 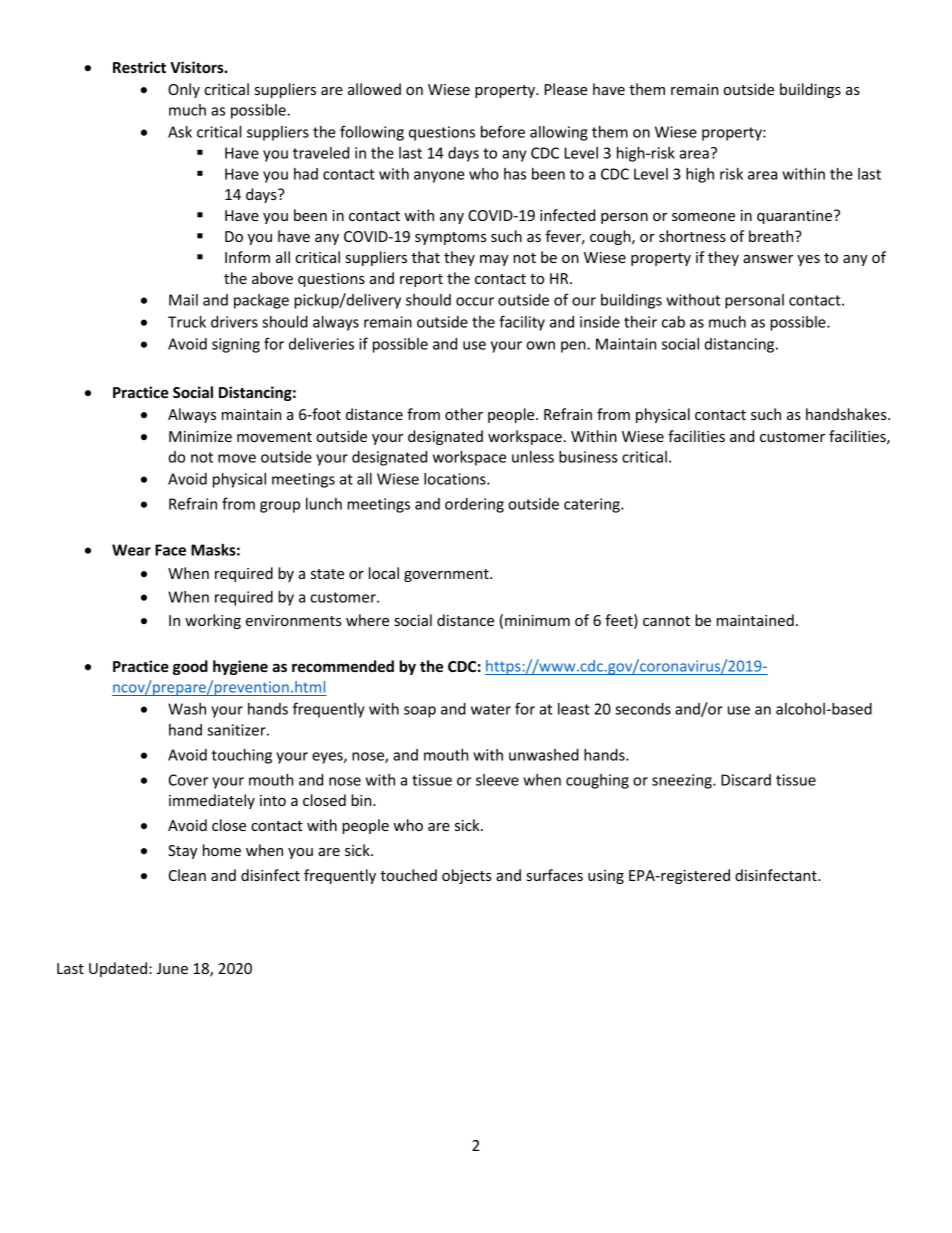 What do you see at coordinates (464, 414) in the screenshot?
I see `other` at bounding box center [464, 414].
